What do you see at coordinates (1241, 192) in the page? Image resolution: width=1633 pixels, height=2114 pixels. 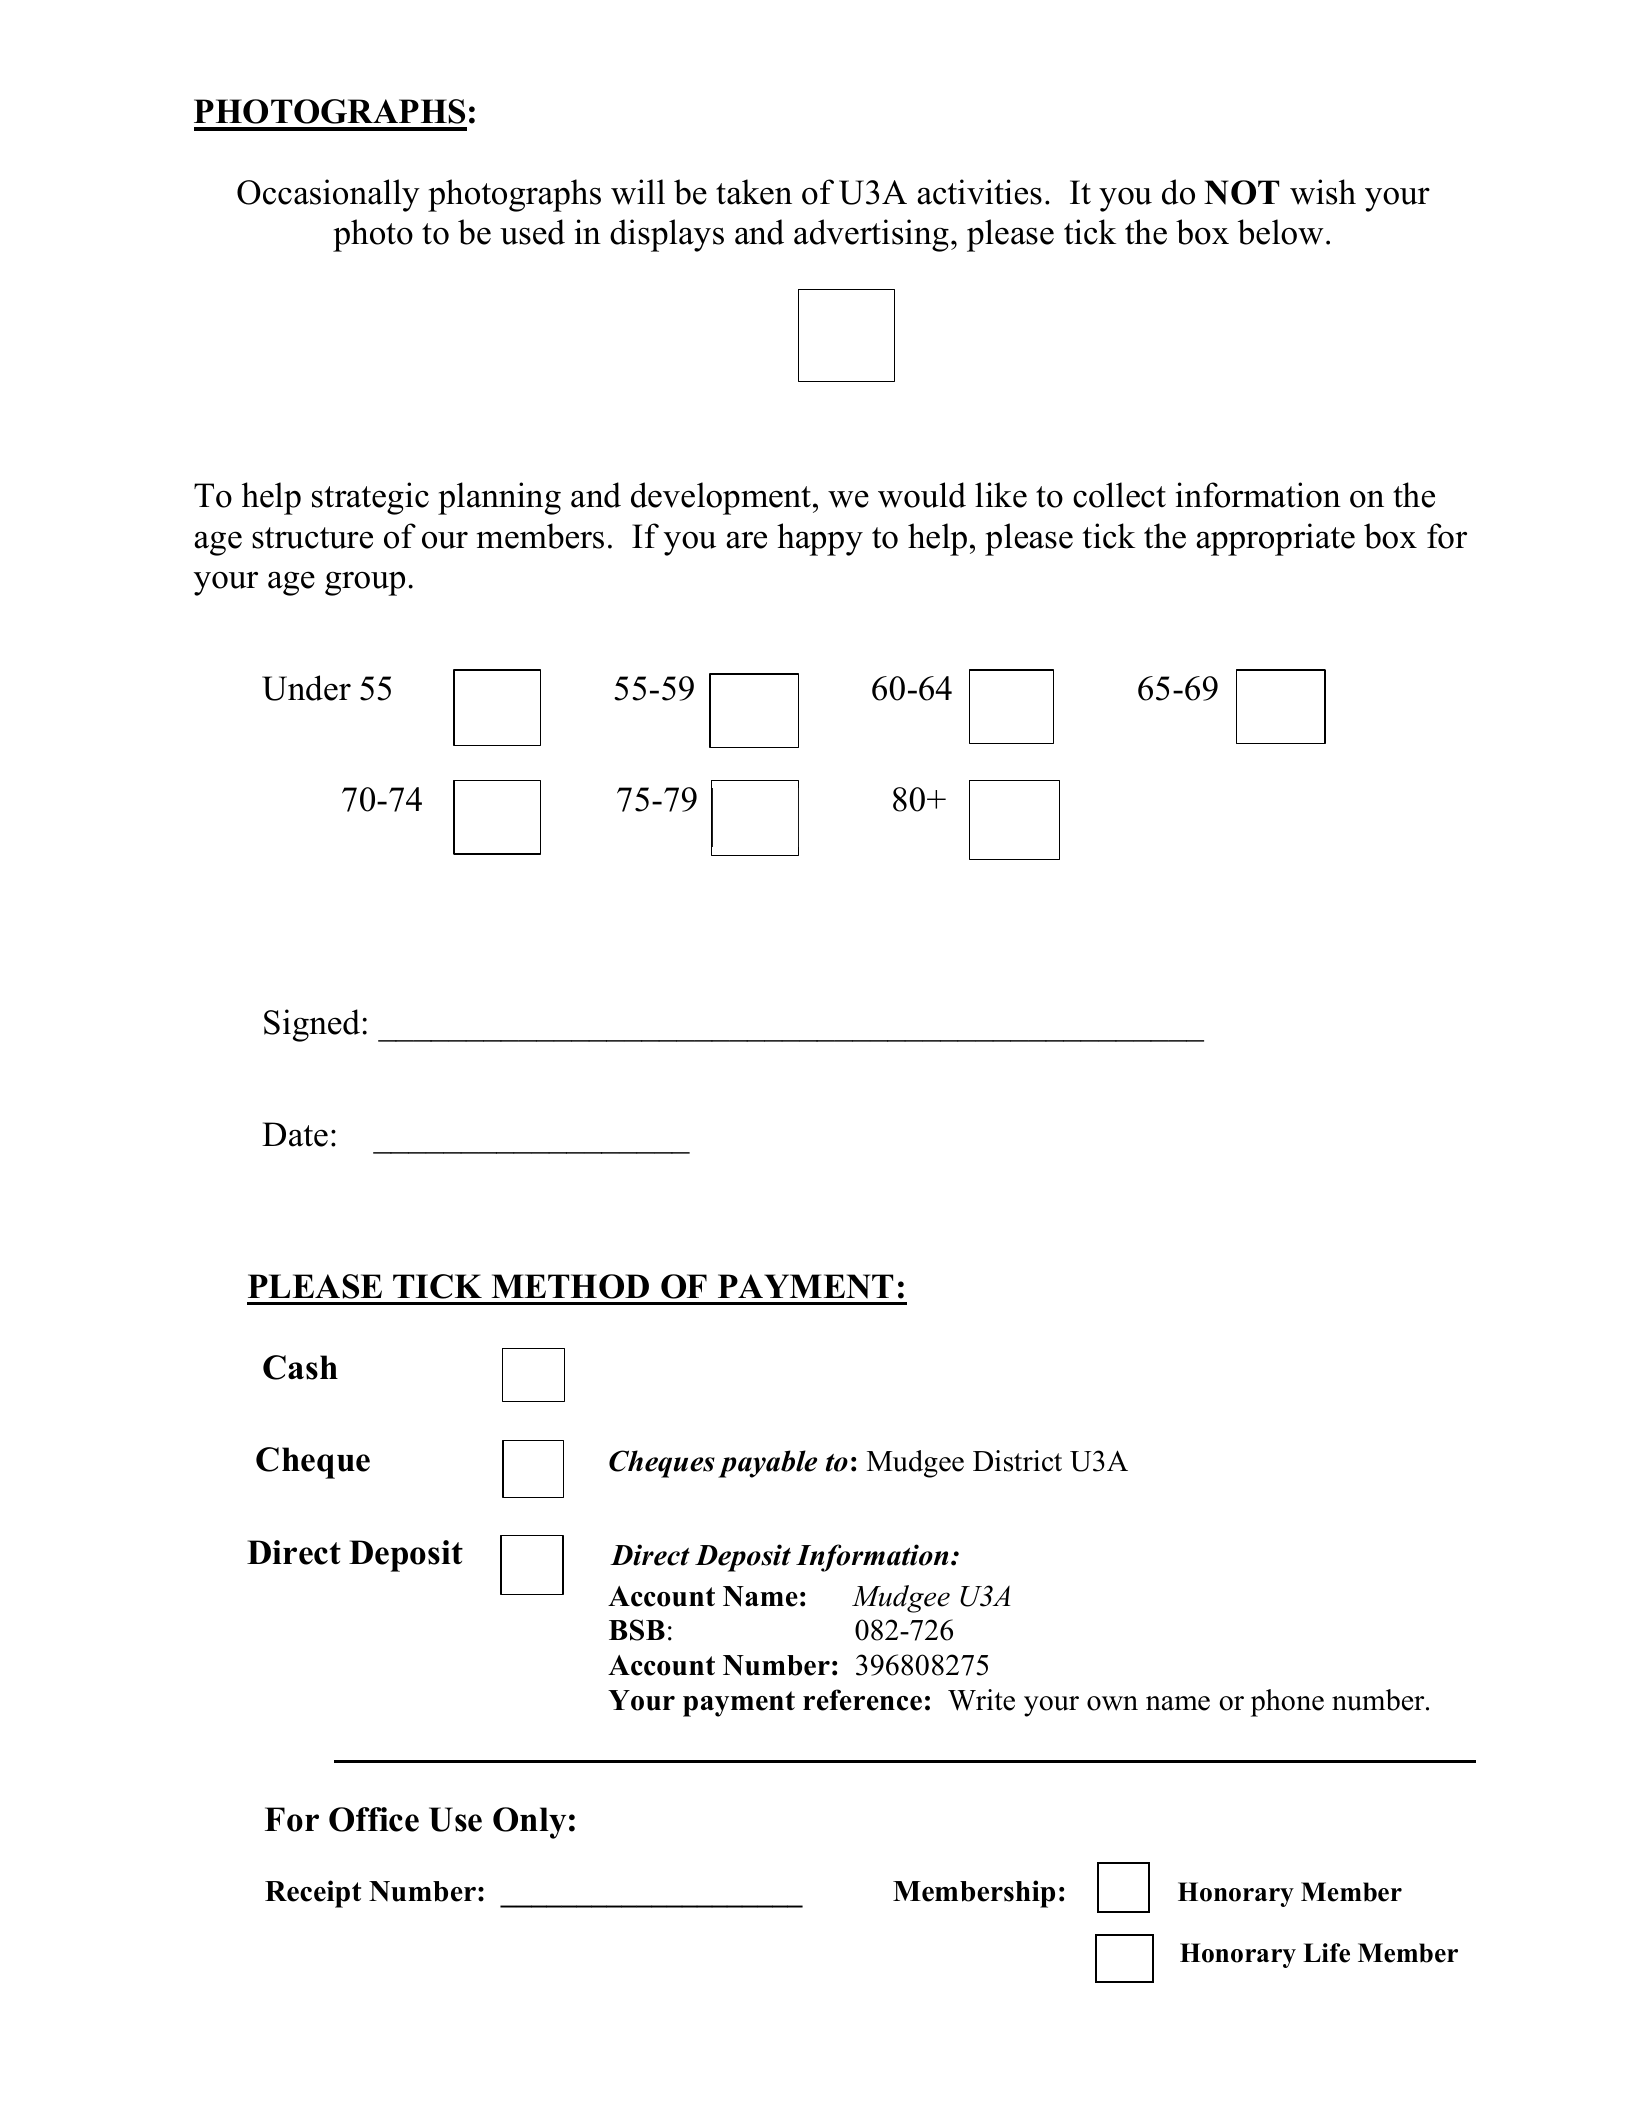 I see `NOT` at bounding box center [1241, 192].
